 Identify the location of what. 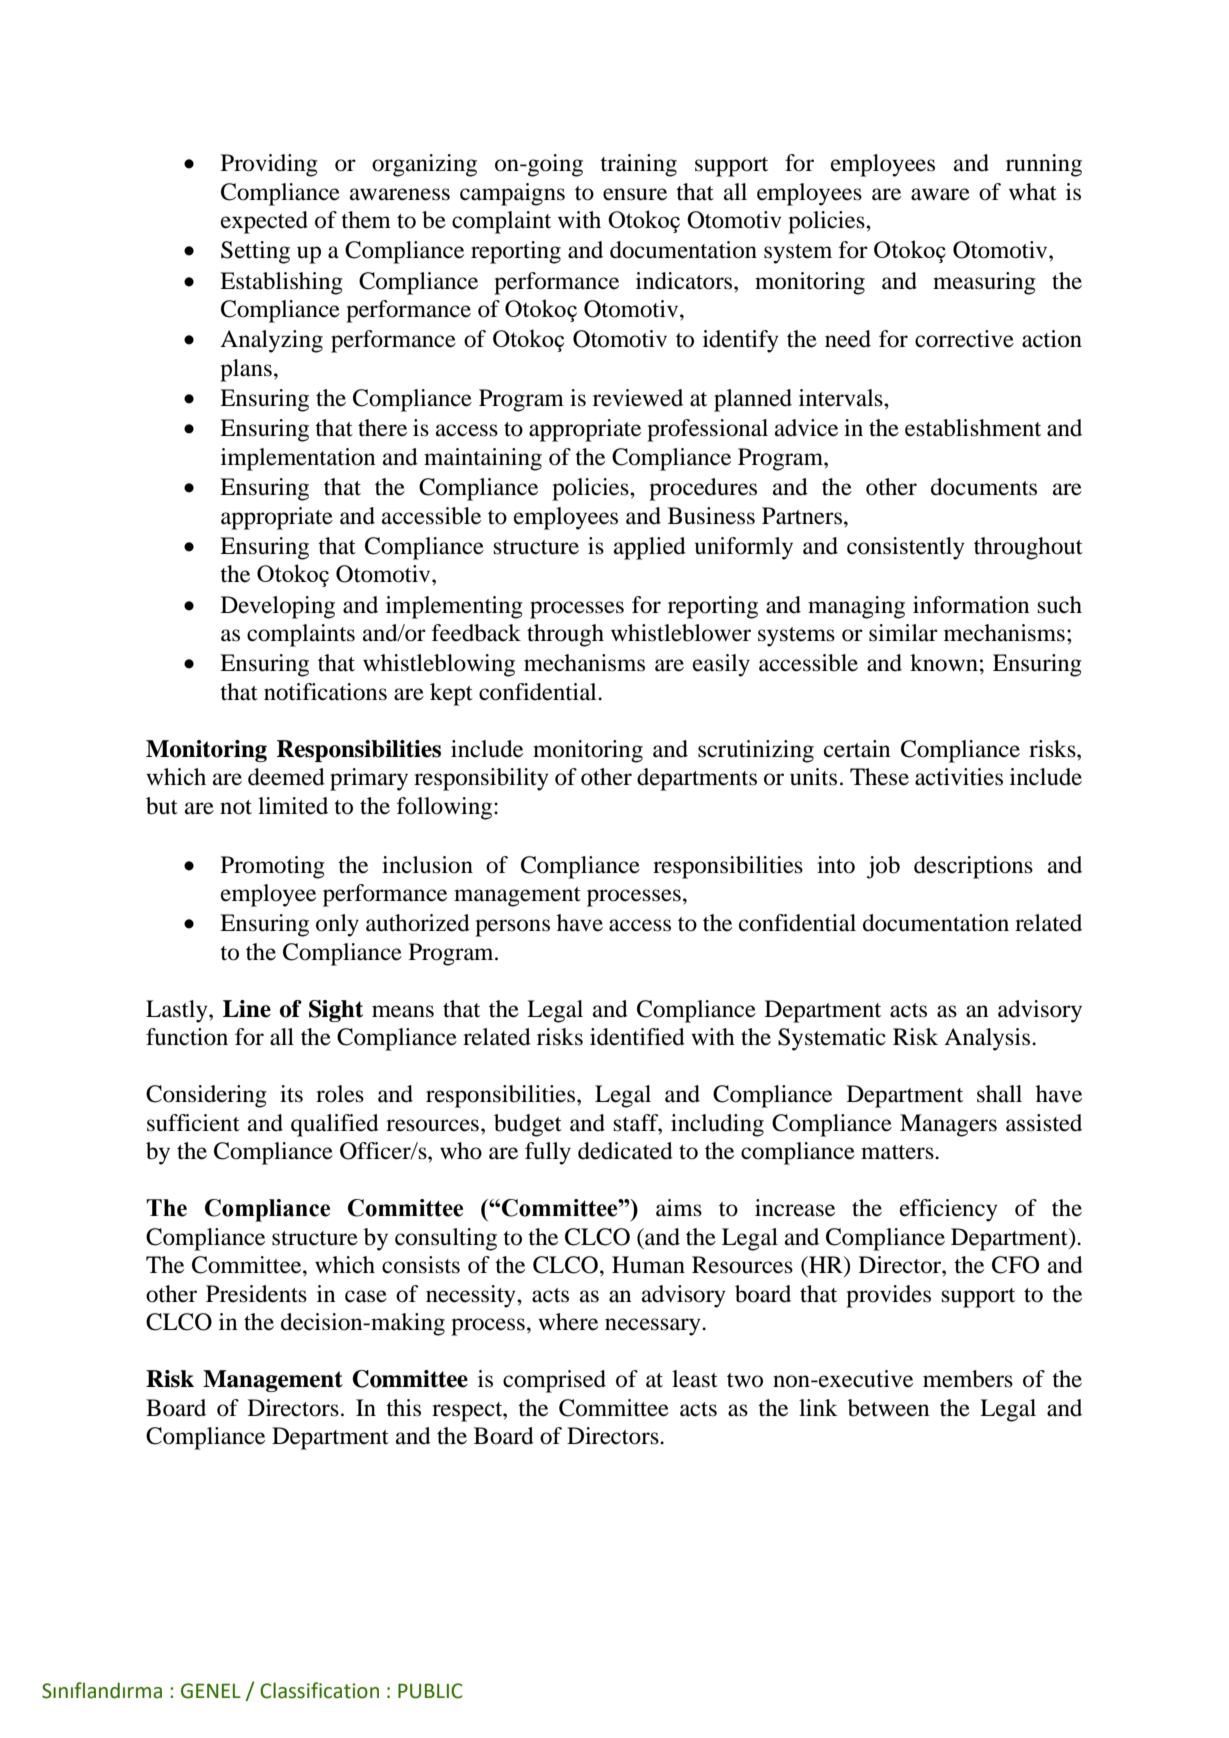
(1033, 192).
